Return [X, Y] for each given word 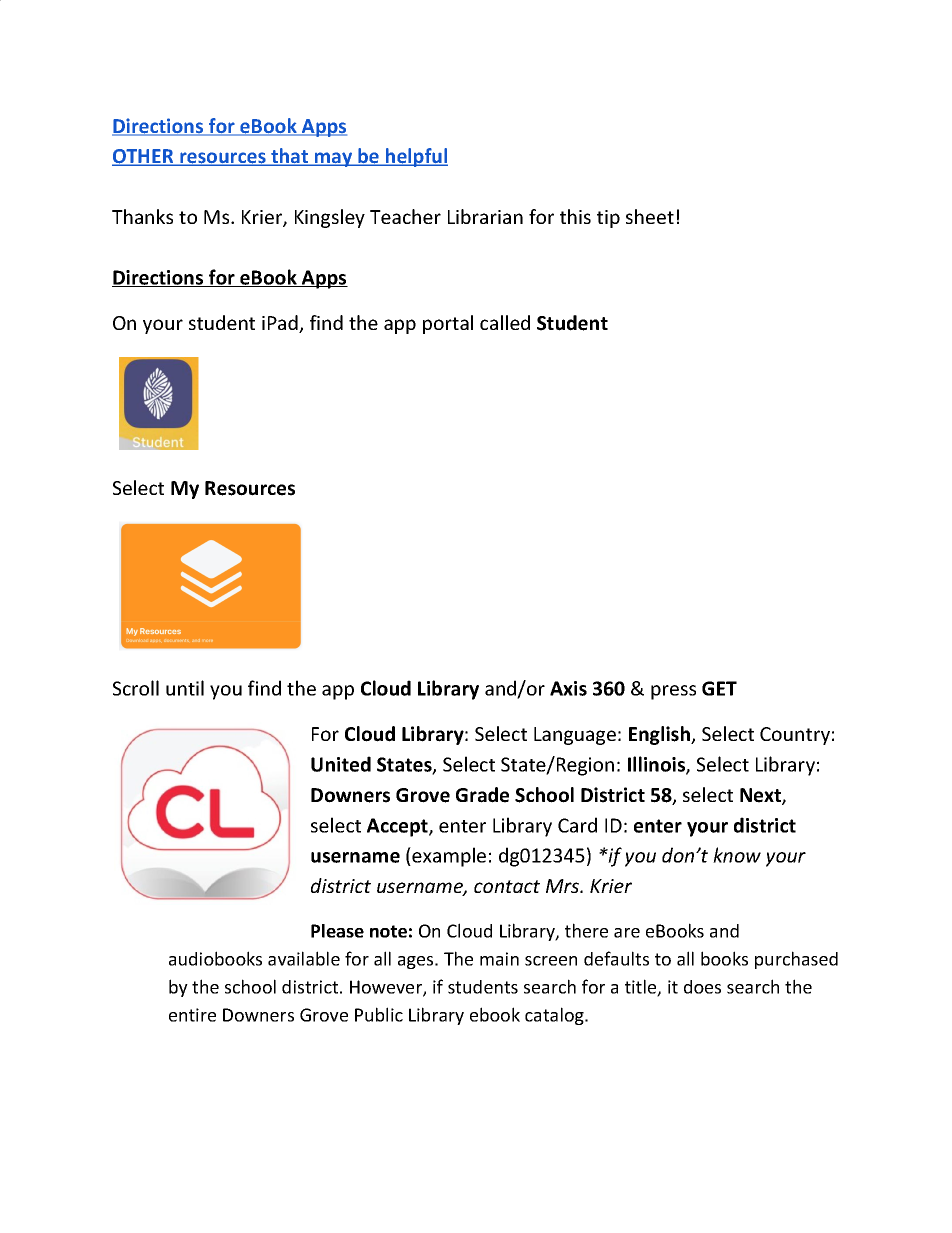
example [449, 857]
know [737, 855]
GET [719, 688]
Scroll [136, 688]
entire [192, 1015]
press [673, 692]
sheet [650, 216]
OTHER [144, 157]
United [341, 764]
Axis [568, 688]
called [505, 322]
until [185, 688]
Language [575, 736]
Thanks [142, 216]
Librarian [485, 216]
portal [448, 324]
